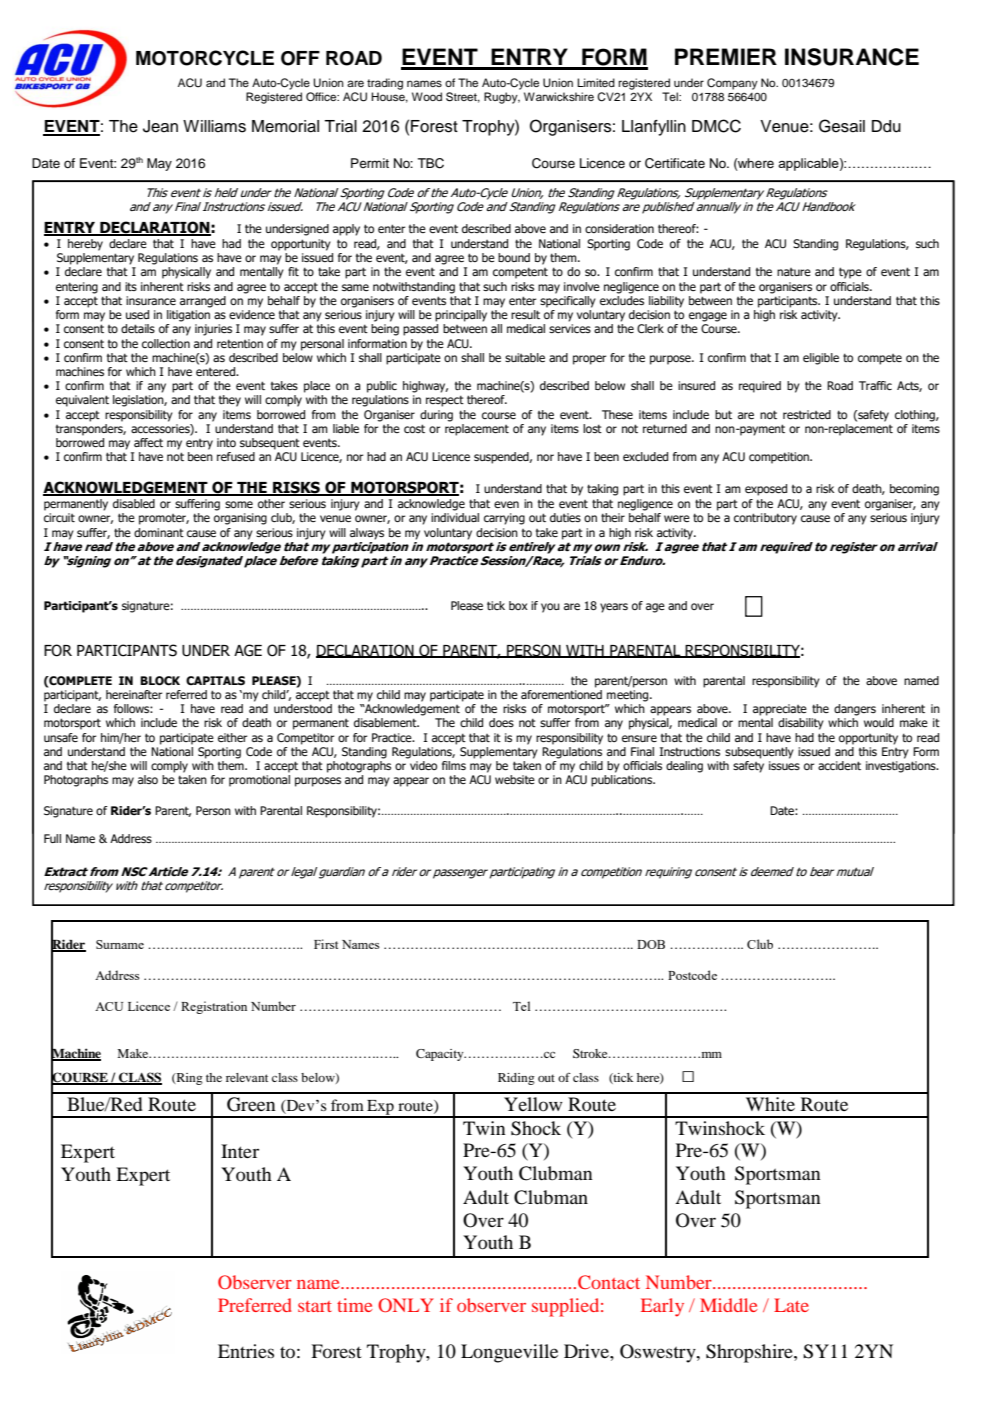 The image size is (1002, 1416). Describe the element at coordinates (651, 944) in the document. I see `DOB` at that location.
